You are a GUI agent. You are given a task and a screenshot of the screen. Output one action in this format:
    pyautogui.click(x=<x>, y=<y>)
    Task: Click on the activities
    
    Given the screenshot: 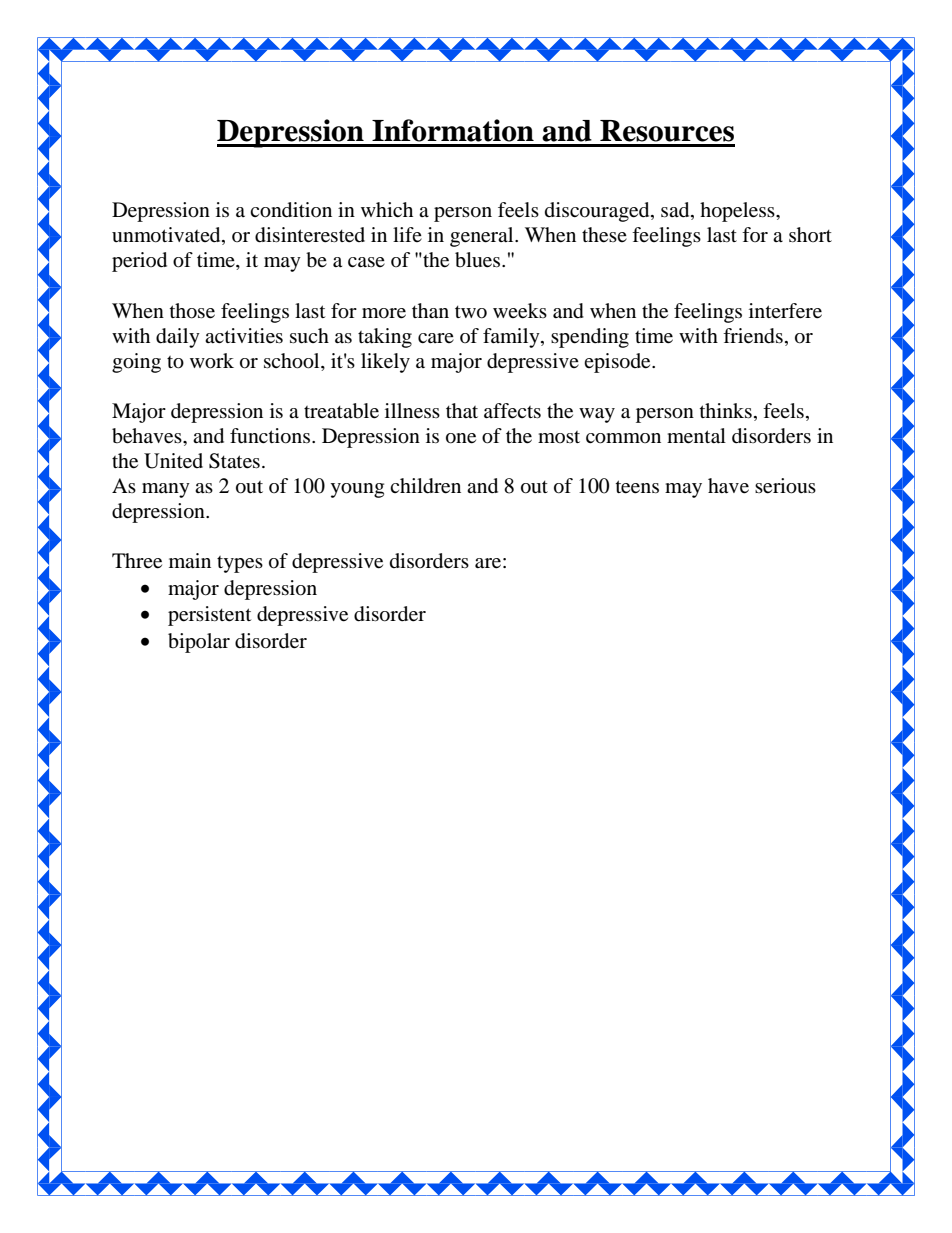 What is the action you would take?
    pyautogui.click(x=244, y=336)
